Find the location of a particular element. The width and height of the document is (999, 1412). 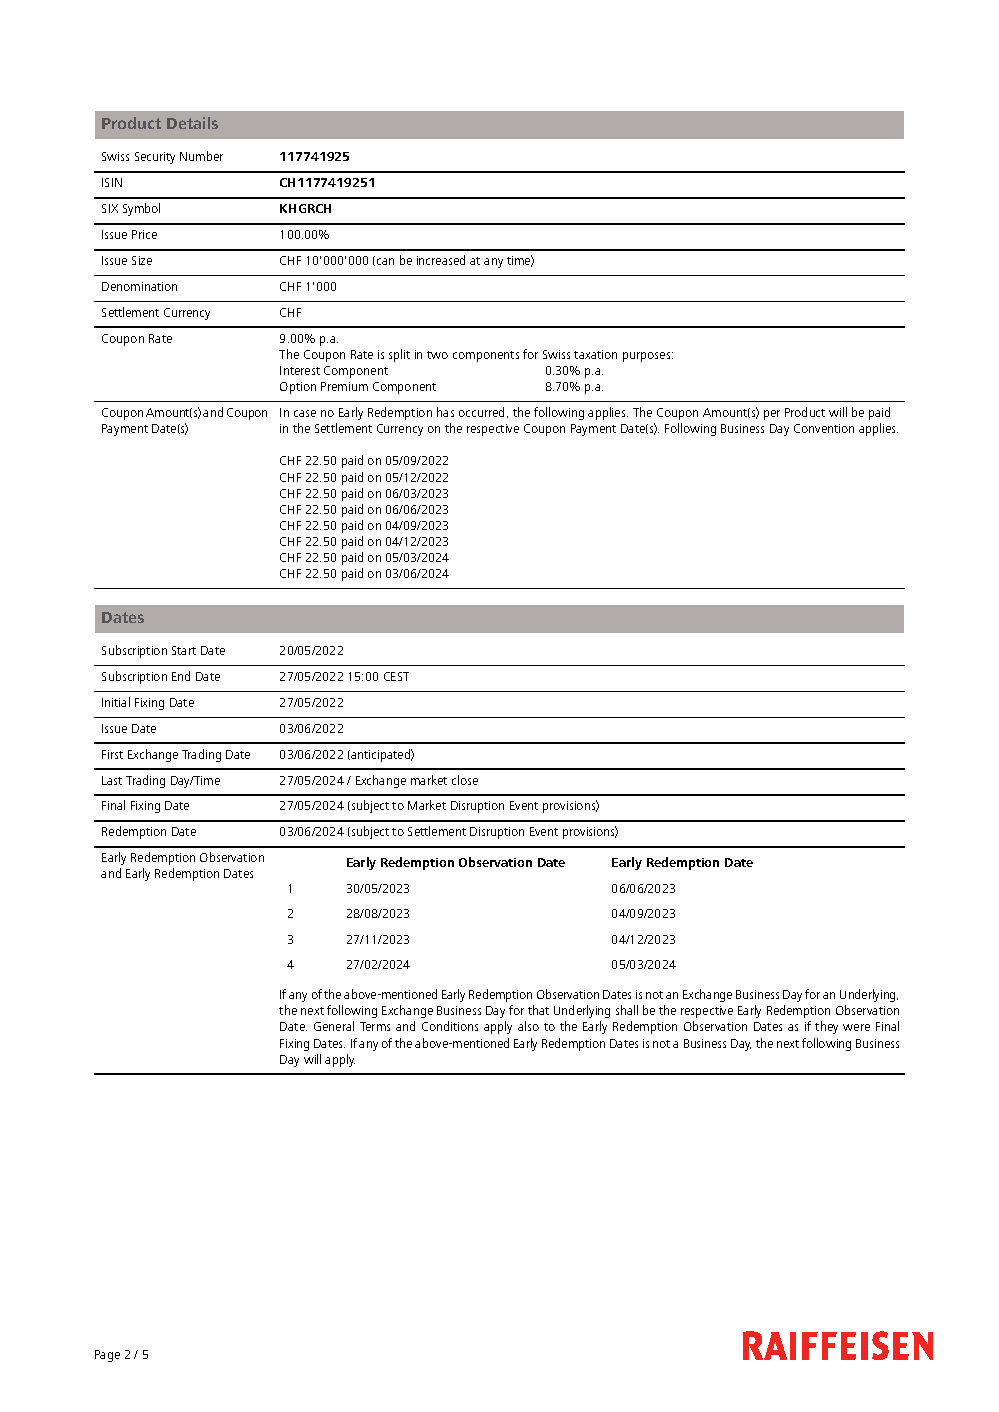

purposes is located at coordinates (648, 357).
